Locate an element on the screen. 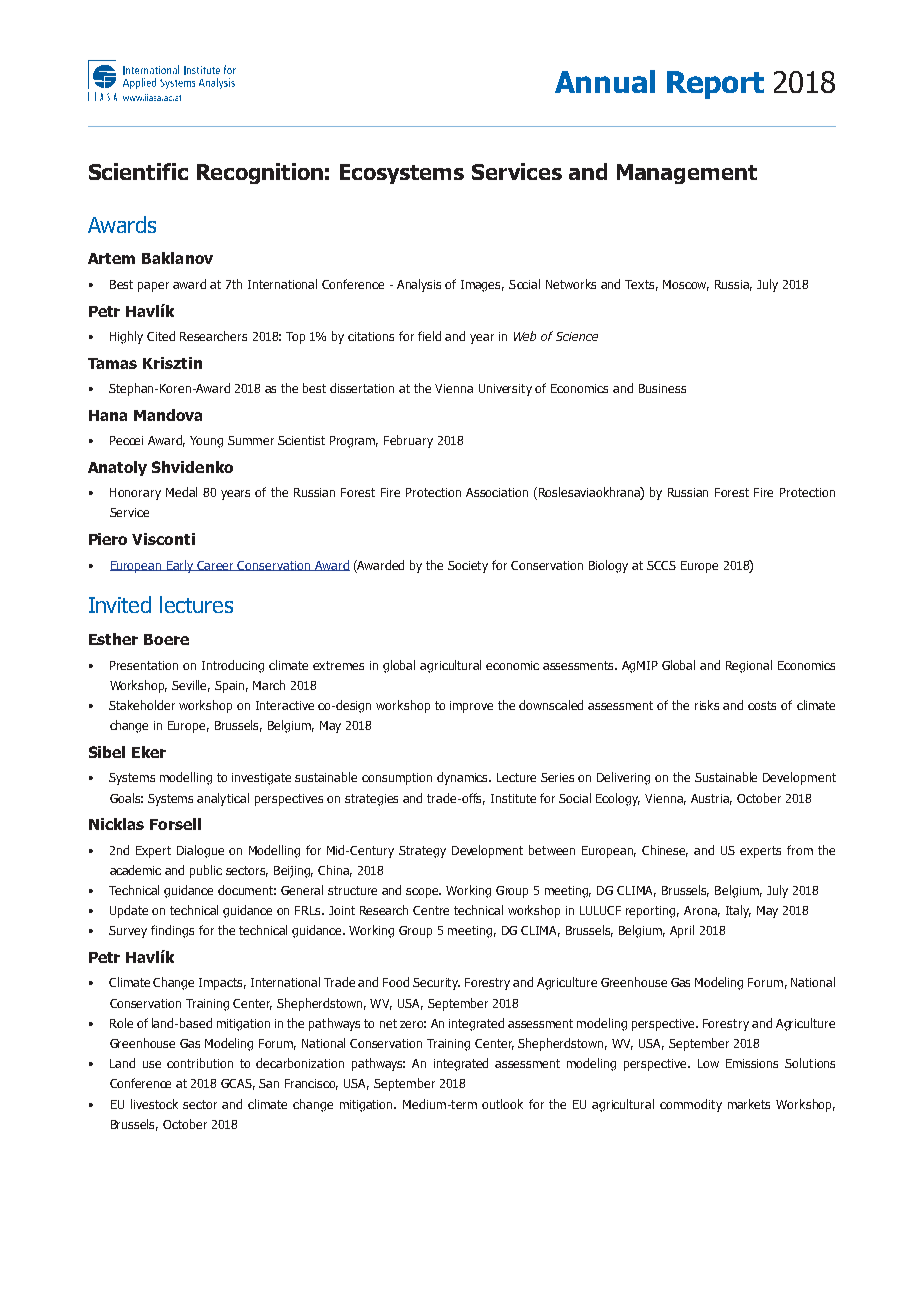 Image resolution: width=924 pixels, height=1308 pixels. SCCS is located at coordinates (661, 565).
